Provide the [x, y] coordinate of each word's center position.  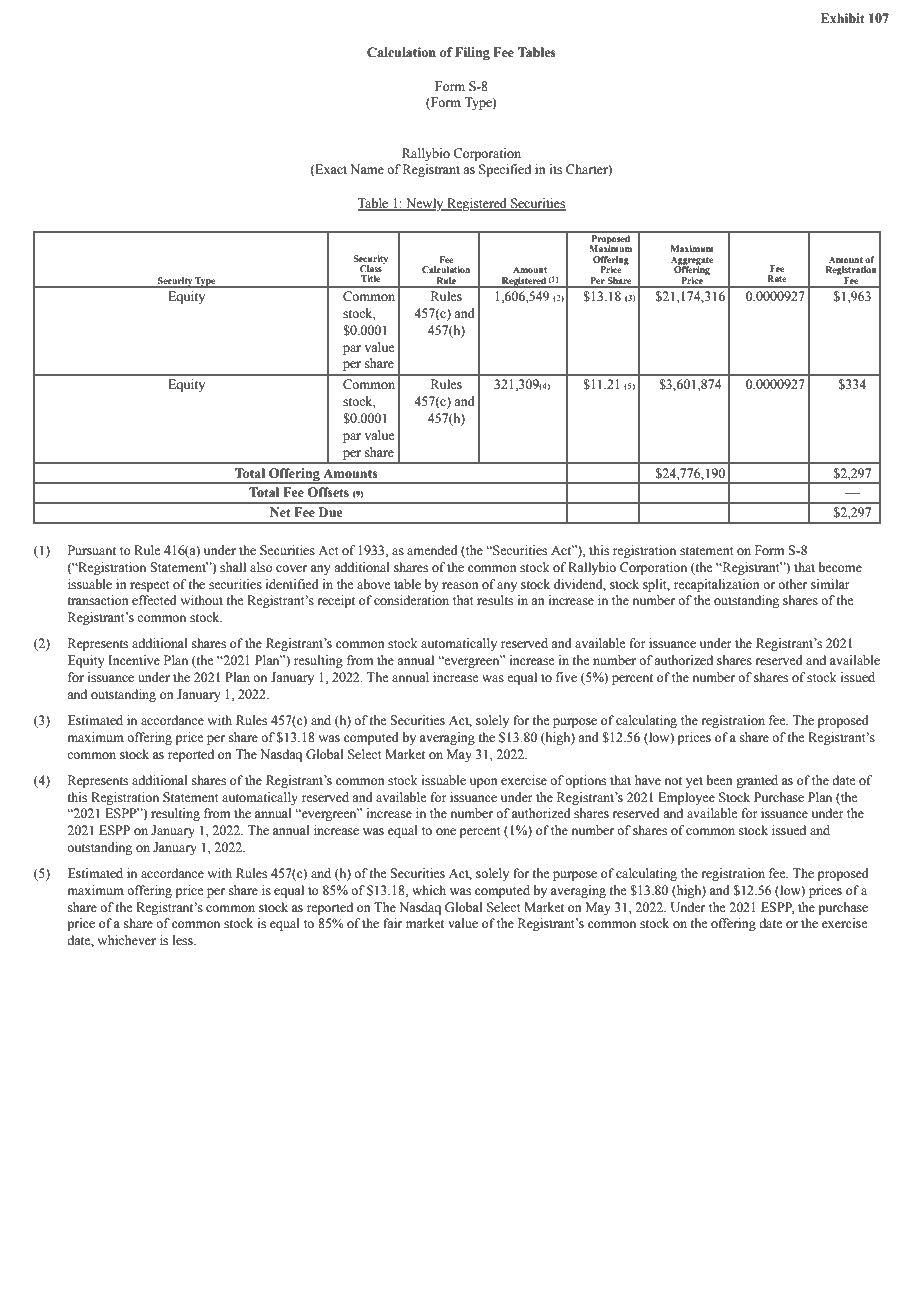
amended [432, 550]
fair [392, 923]
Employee [686, 798]
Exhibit [843, 18]
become [840, 567]
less [184, 940]
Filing [472, 53]
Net [280, 512]
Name [367, 169]
